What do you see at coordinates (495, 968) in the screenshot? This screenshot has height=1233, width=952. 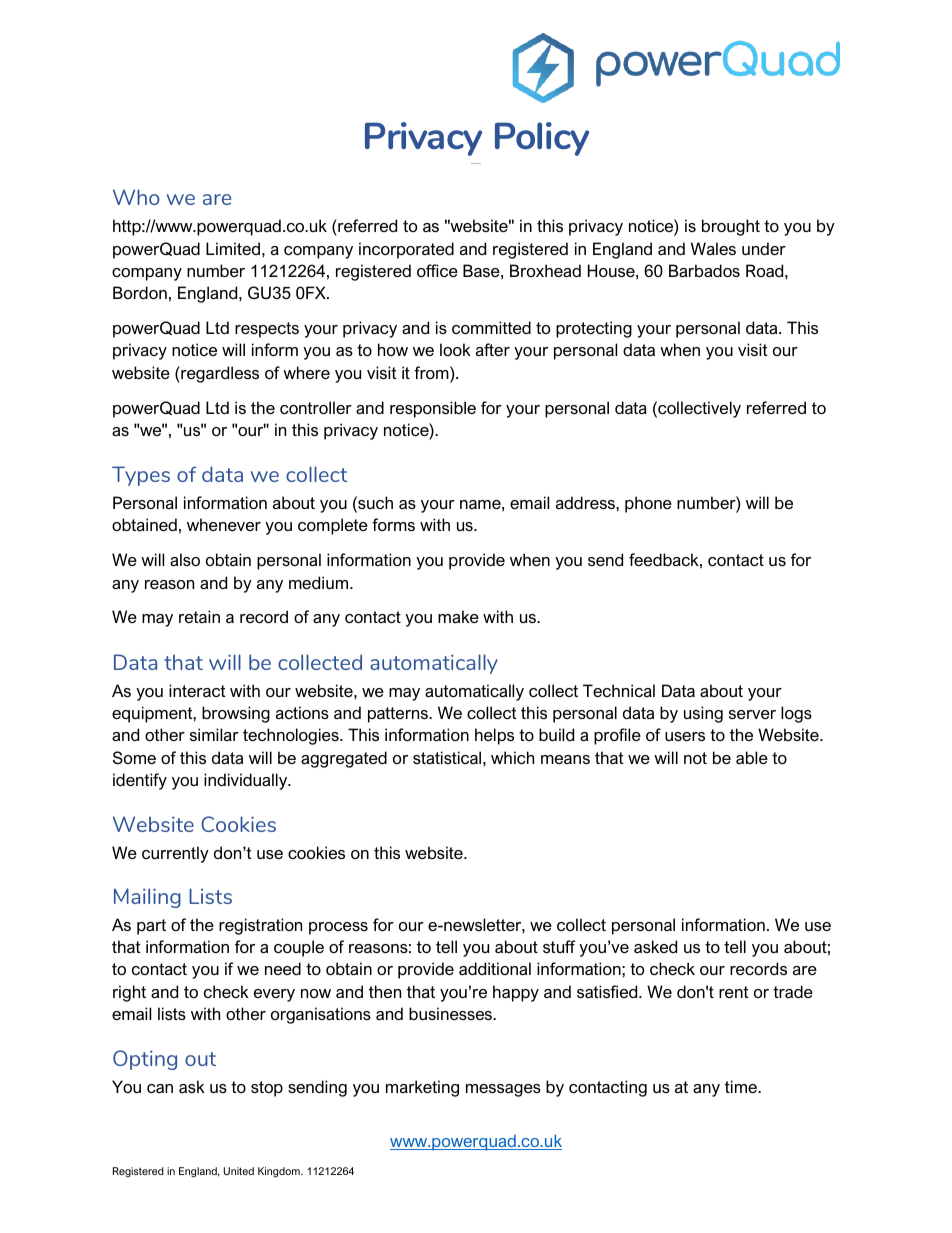 I see `additional` at bounding box center [495, 968].
